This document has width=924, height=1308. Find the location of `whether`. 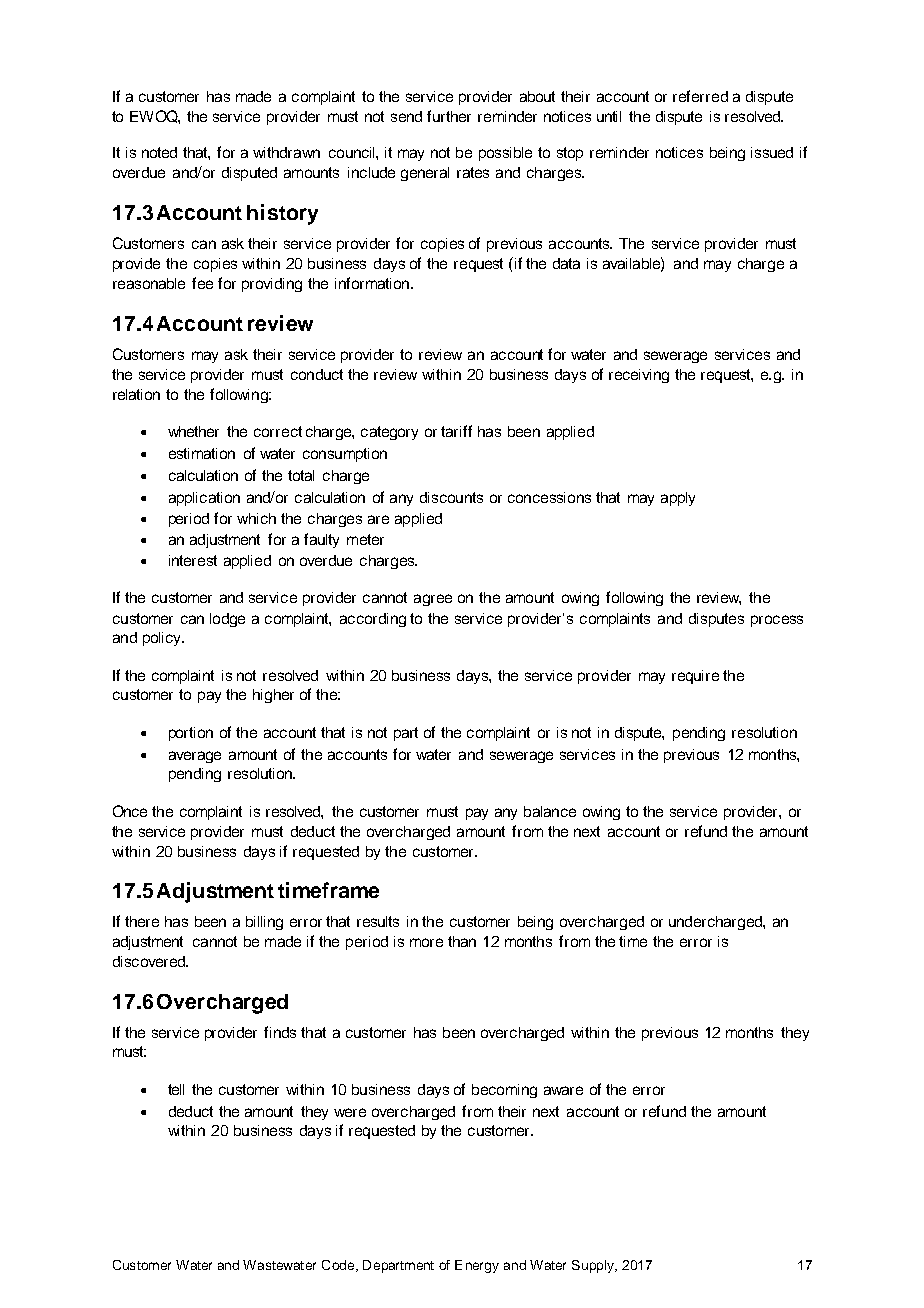

whether is located at coordinates (193, 431).
